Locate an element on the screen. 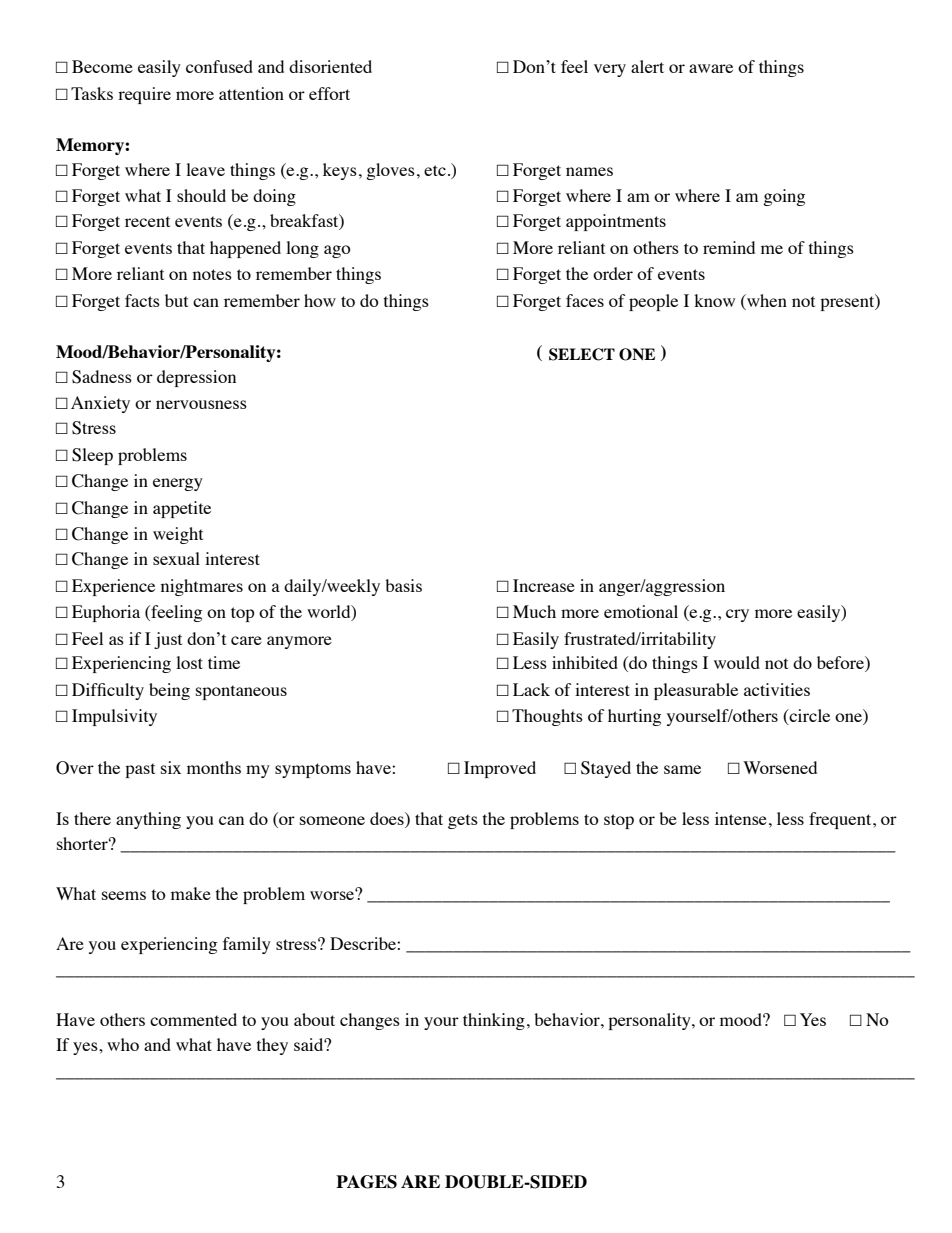 The image size is (952, 1233). intense is located at coordinates (741, 818).
